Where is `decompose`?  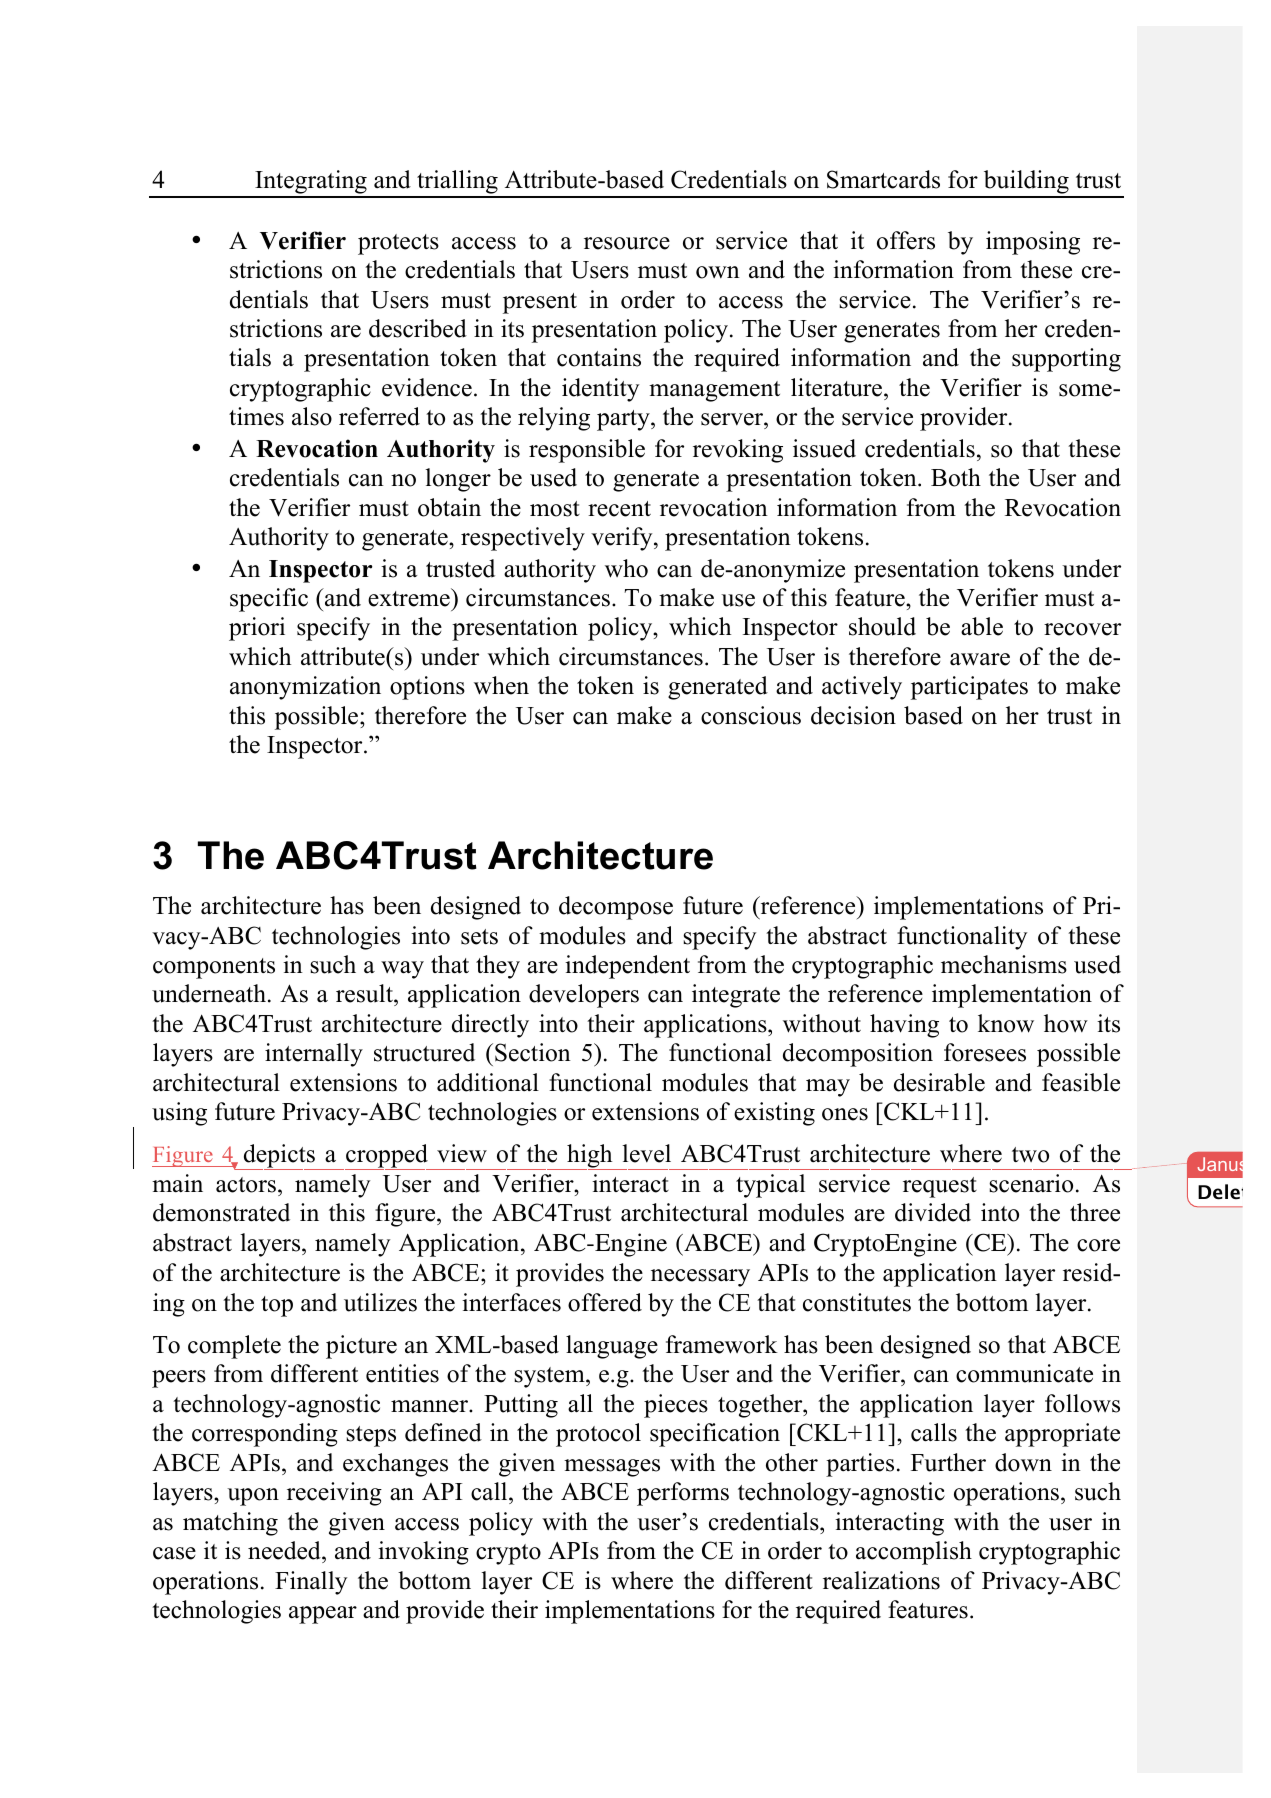 decompose is located at coordinates (616, 908).
